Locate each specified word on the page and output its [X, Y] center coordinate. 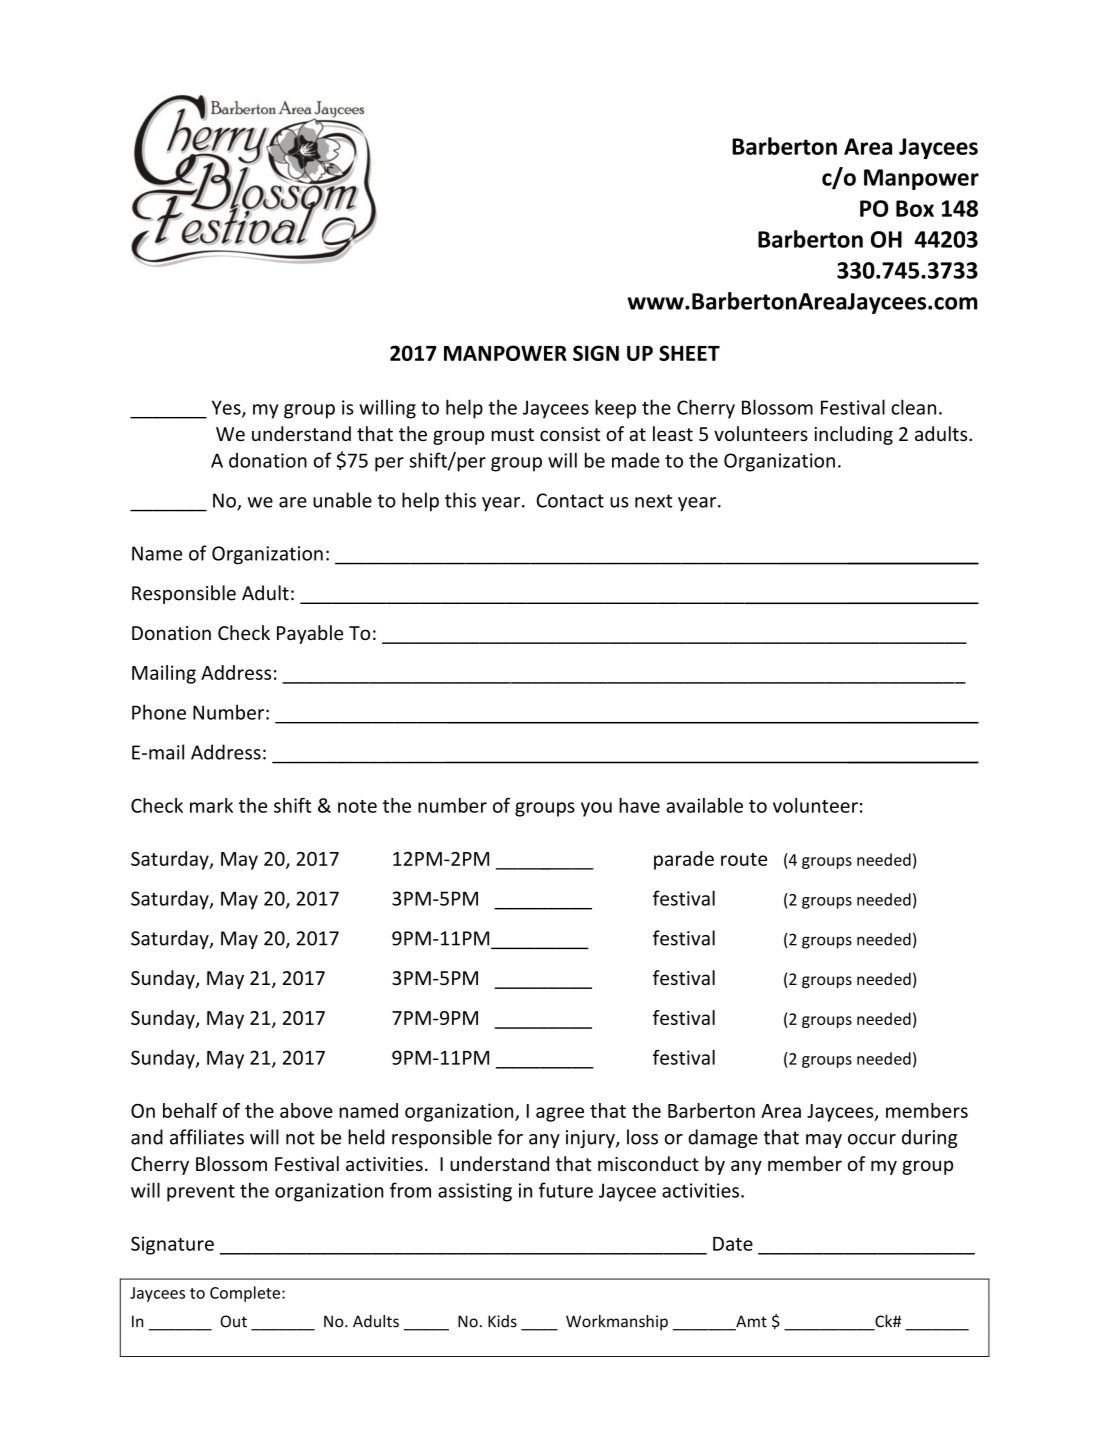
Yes [227, 408]
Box [915, 208]
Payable [310, 634]
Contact [570, 500]
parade [684, 860]
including [853, 435]
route [744, 859]
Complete [245, 1294]
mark [211, 805]
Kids [502, 1321]
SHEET [689, 353]
